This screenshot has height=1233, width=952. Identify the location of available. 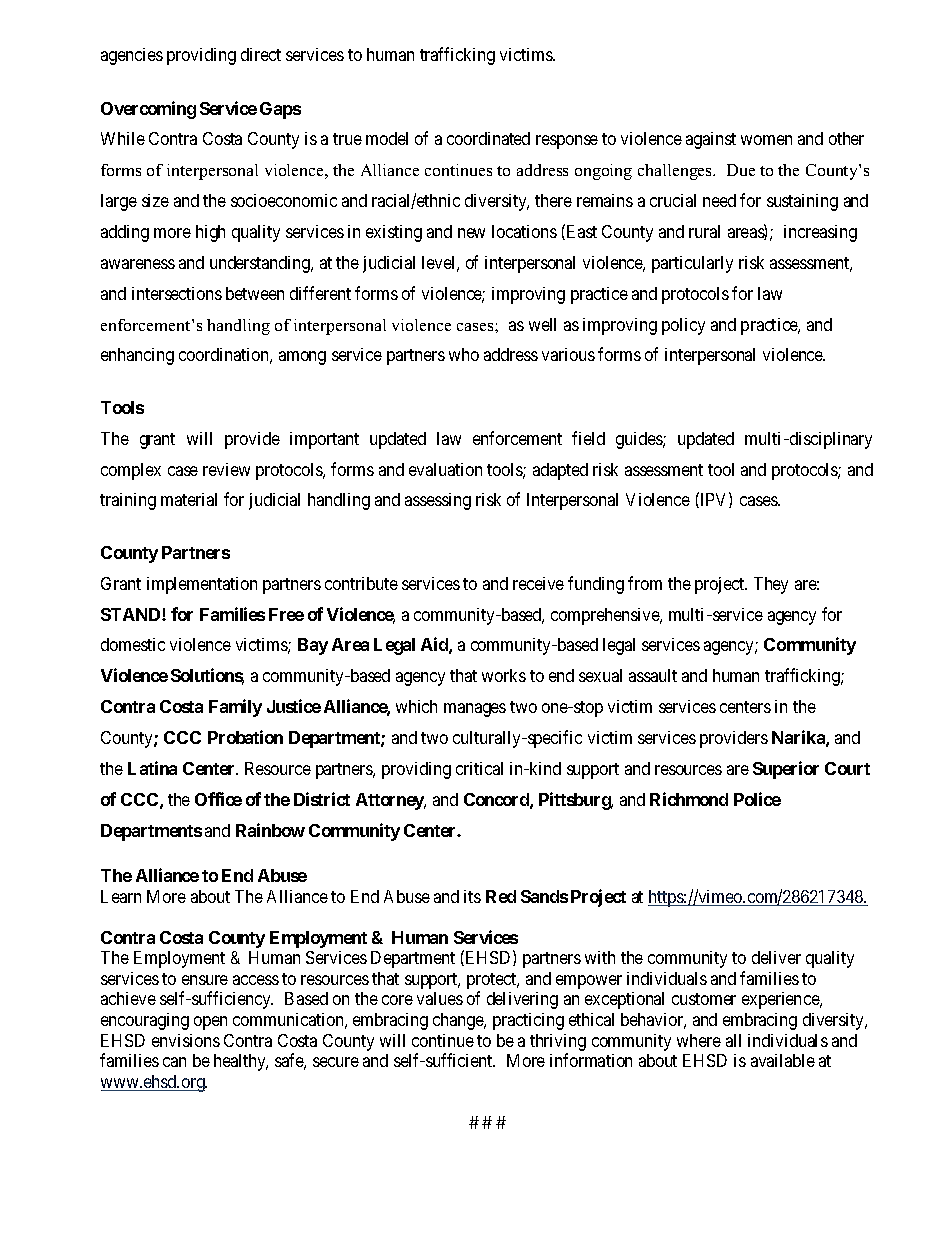
(783, 1060).
